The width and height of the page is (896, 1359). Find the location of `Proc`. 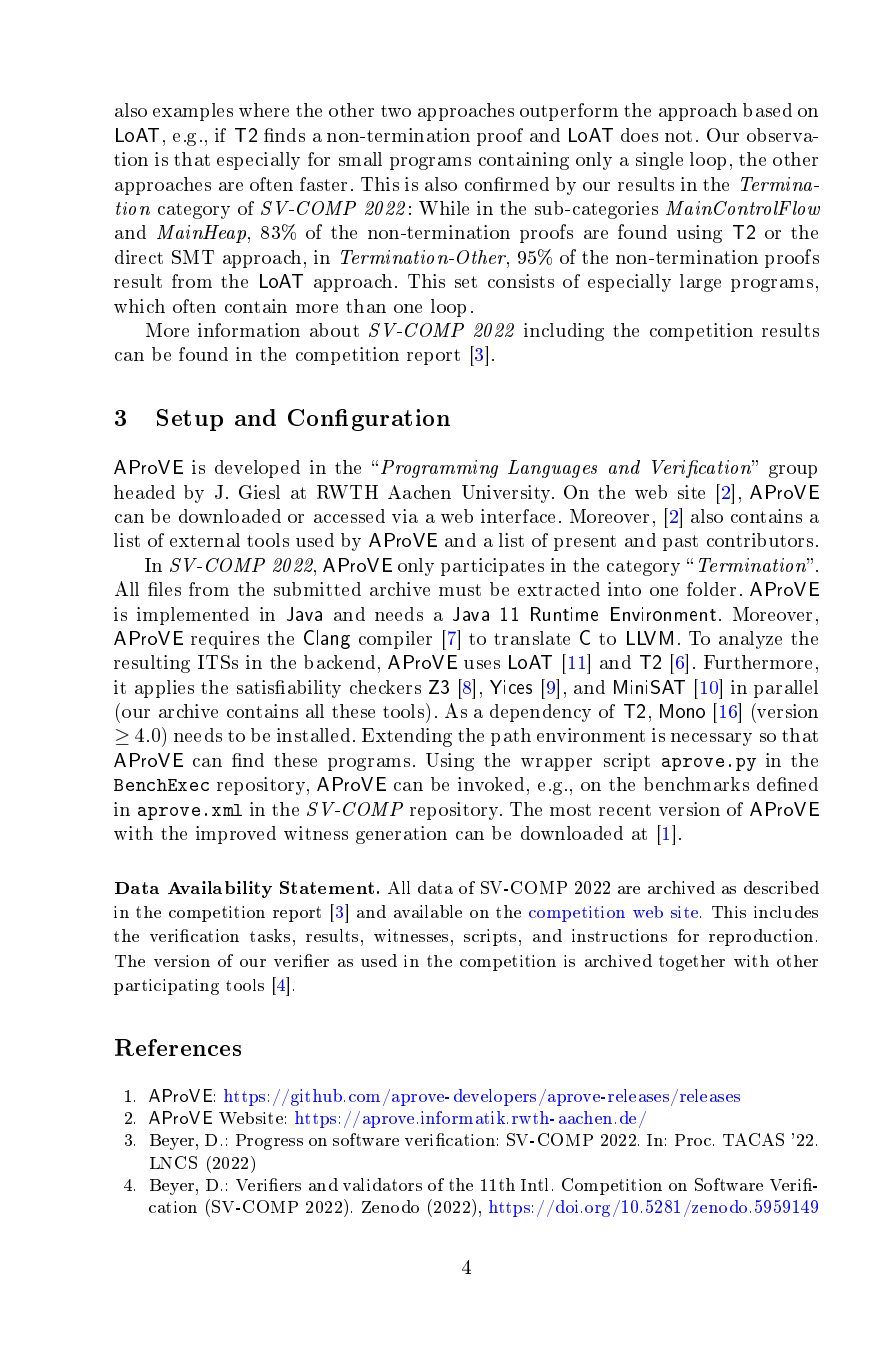

Proc is located at coordinates (694, 1140).
